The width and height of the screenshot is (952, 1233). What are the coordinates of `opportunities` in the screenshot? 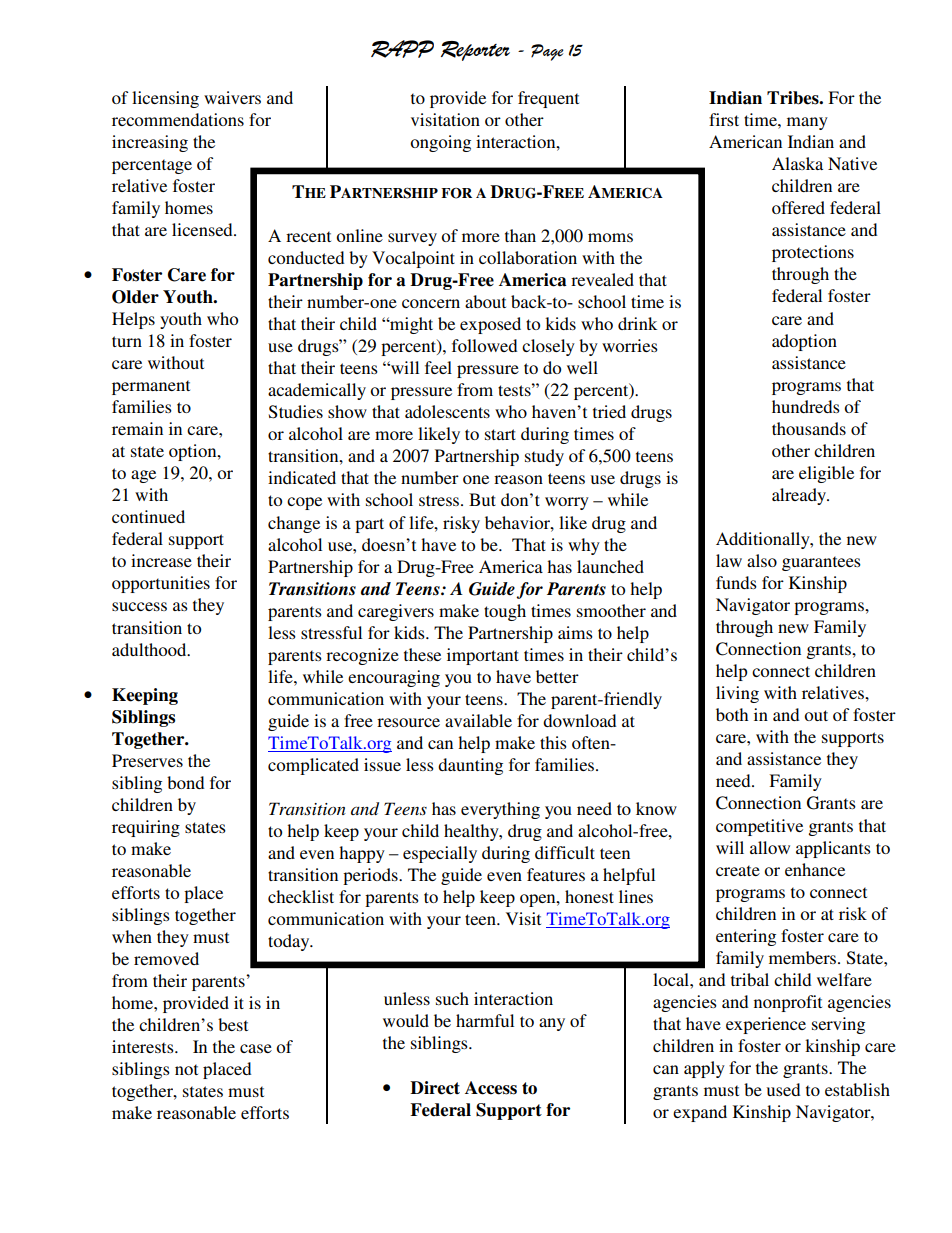 It's located at (161, 584).
